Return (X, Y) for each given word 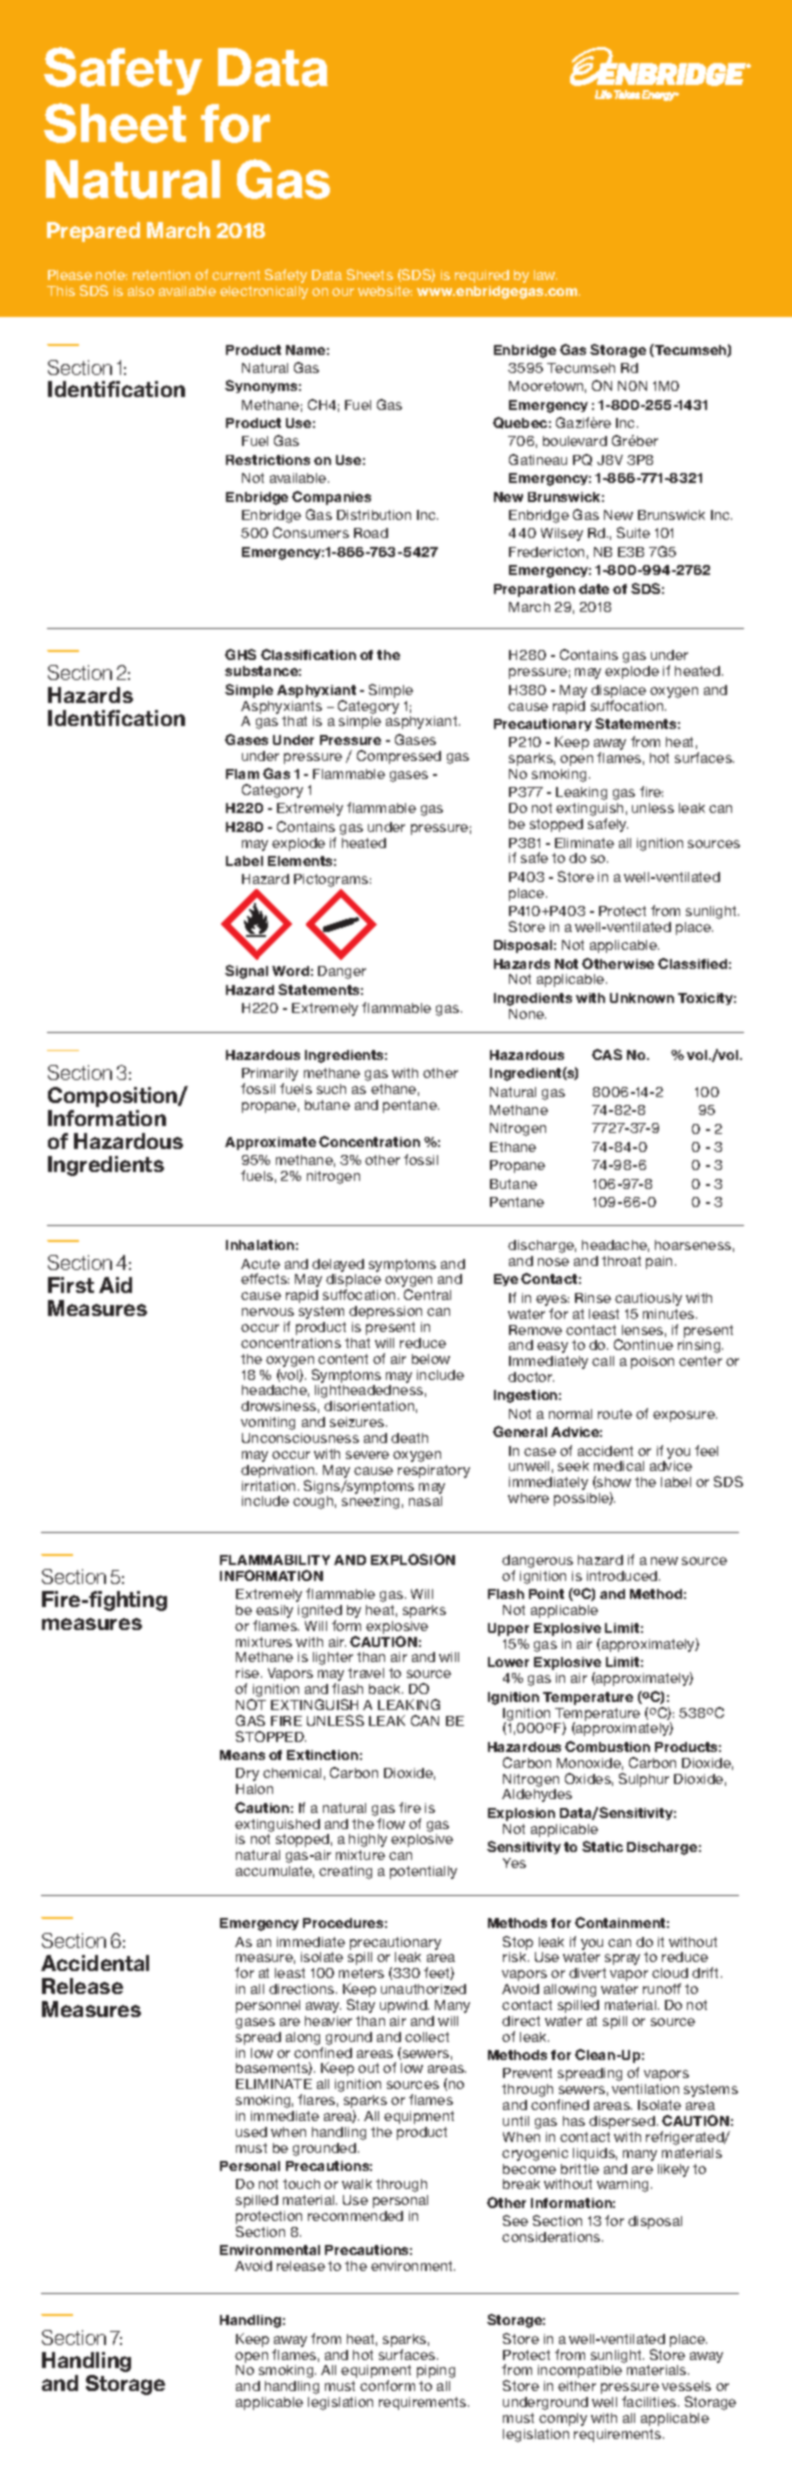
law (545, 275)
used (251, 2132)
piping (436, 2371)
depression (385, 1312)
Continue (643, 1344)
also (141, 291)
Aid (115, 1285)
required (482, 276)
